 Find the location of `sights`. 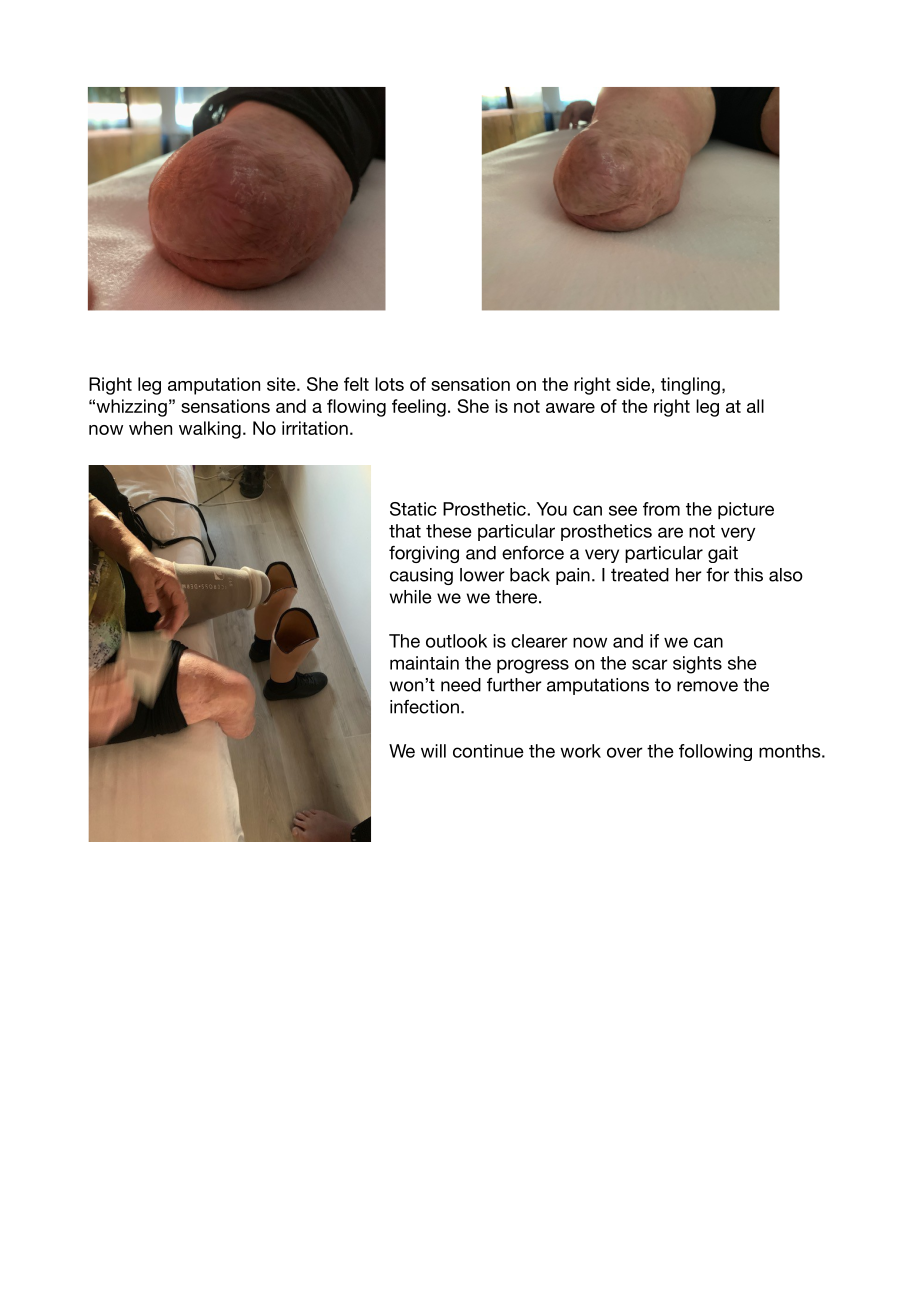

sights is located at coordinates (697, 665).
